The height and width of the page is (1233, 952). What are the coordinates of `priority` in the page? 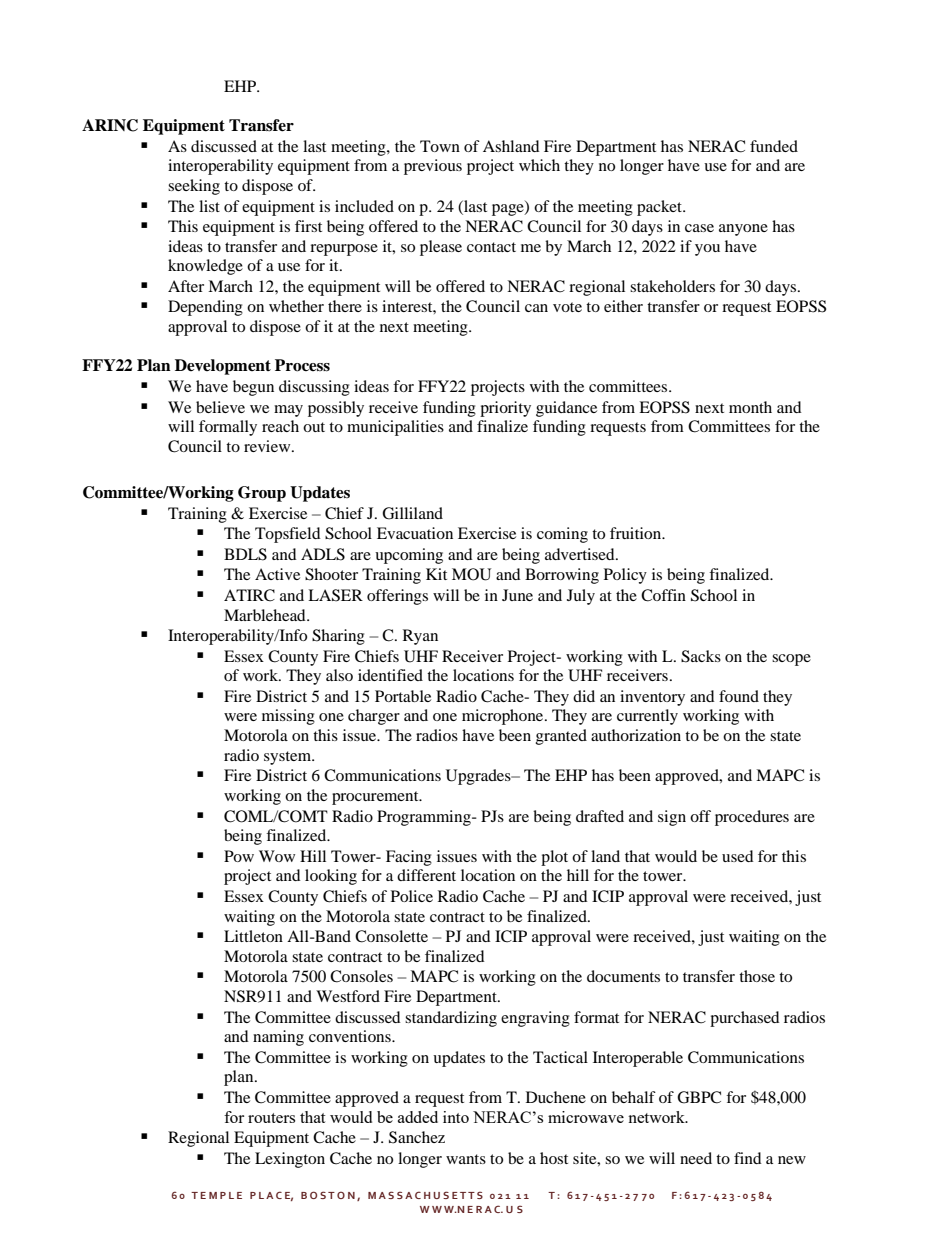 It's located at (505, 409).
